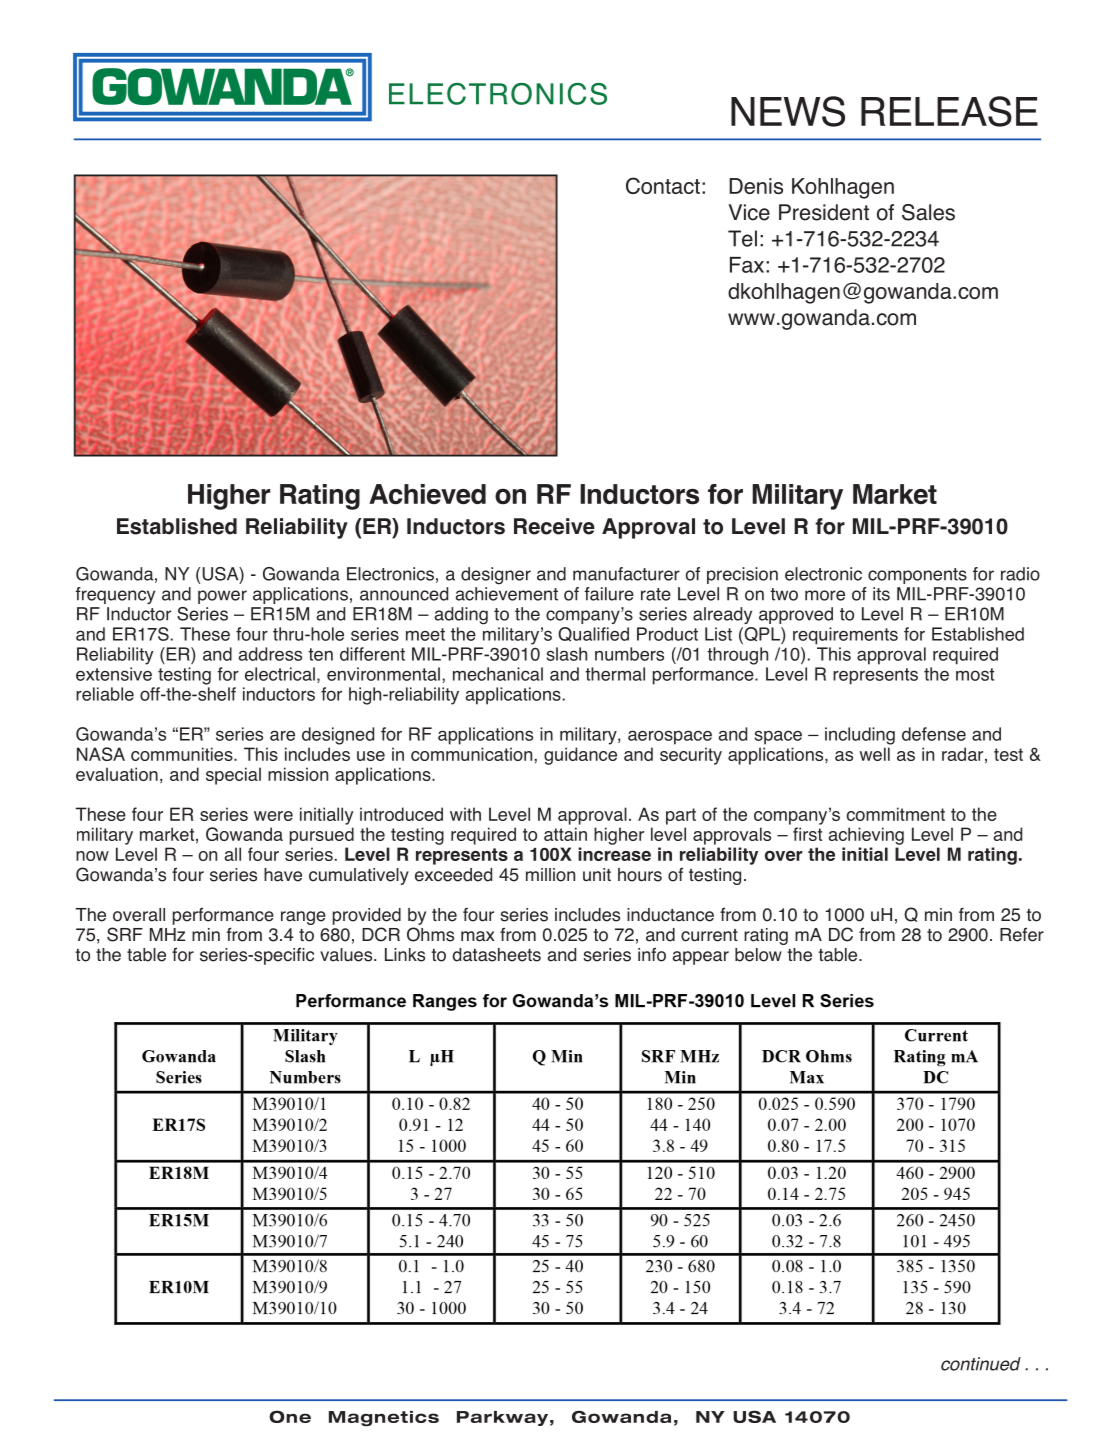 The image size is (1115, 1443). I want to click on Receive, so click(554, 526).
